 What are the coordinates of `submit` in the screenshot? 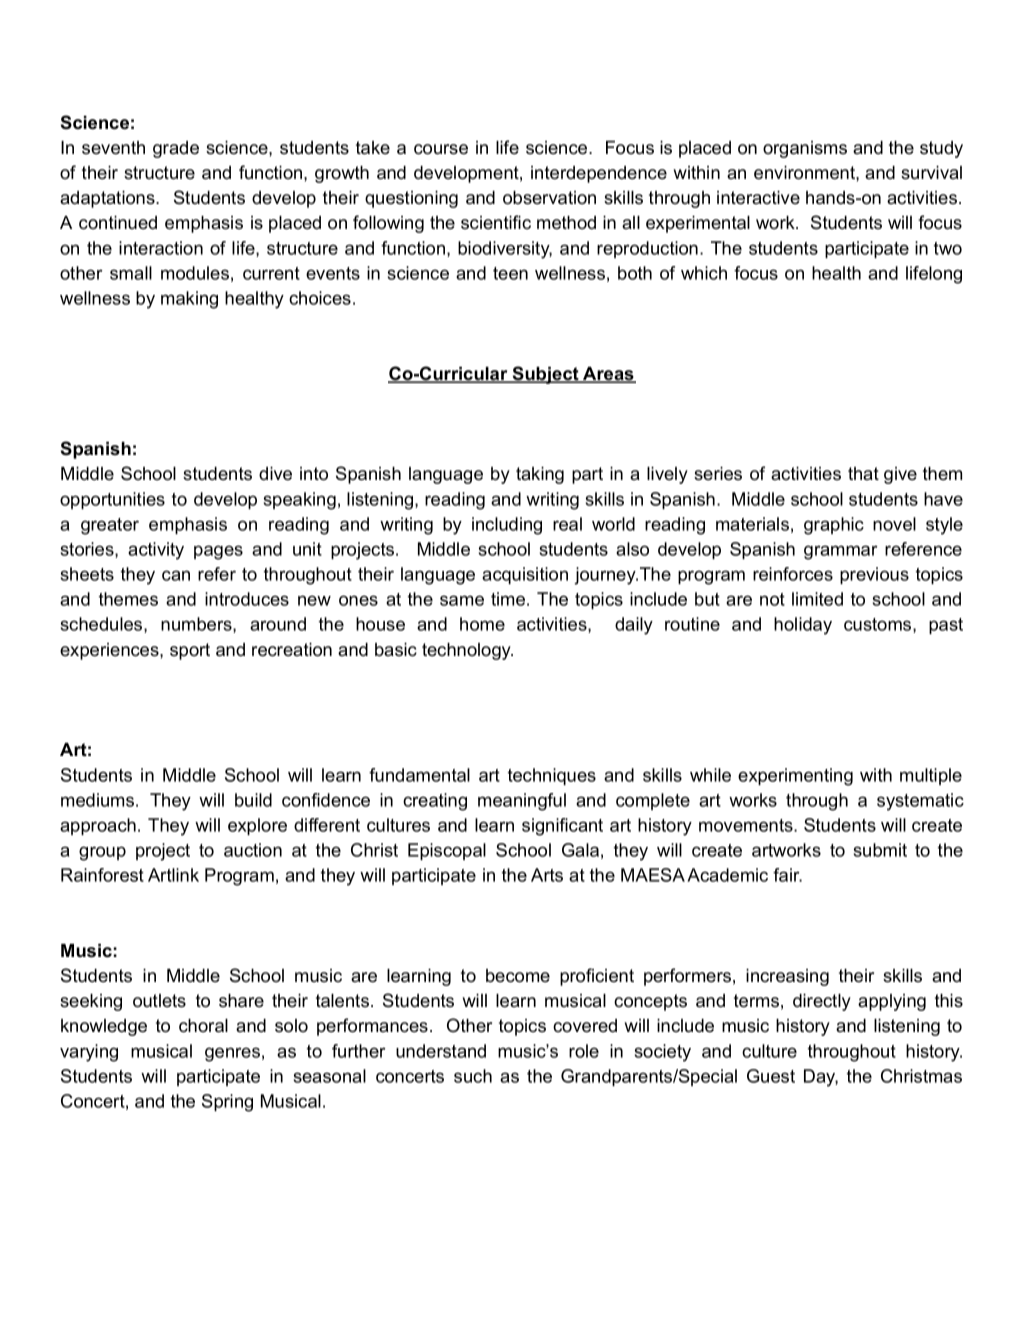 It's located at (880, 850).
